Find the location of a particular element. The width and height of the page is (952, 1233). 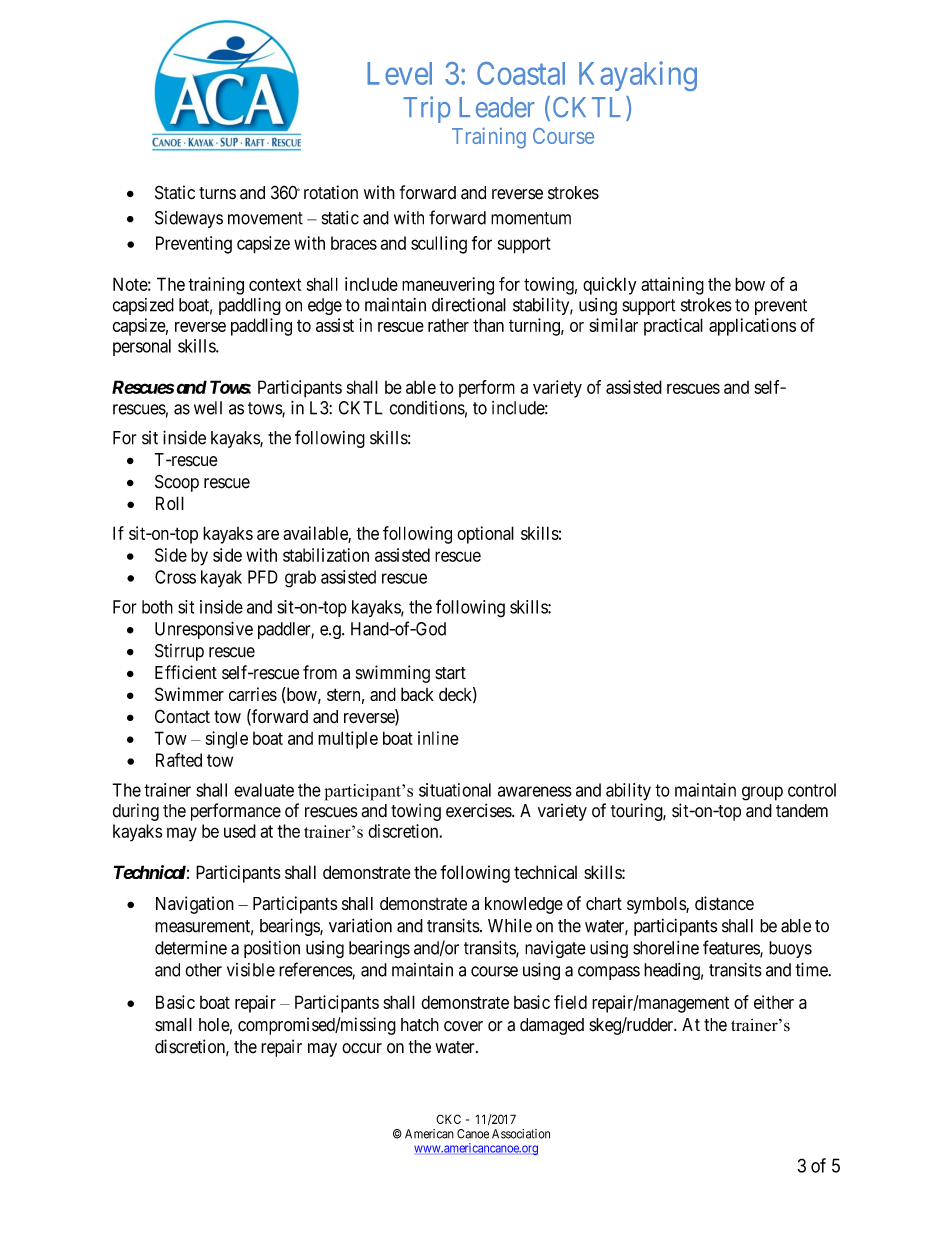

small is located at coordinates (173, 1025).
